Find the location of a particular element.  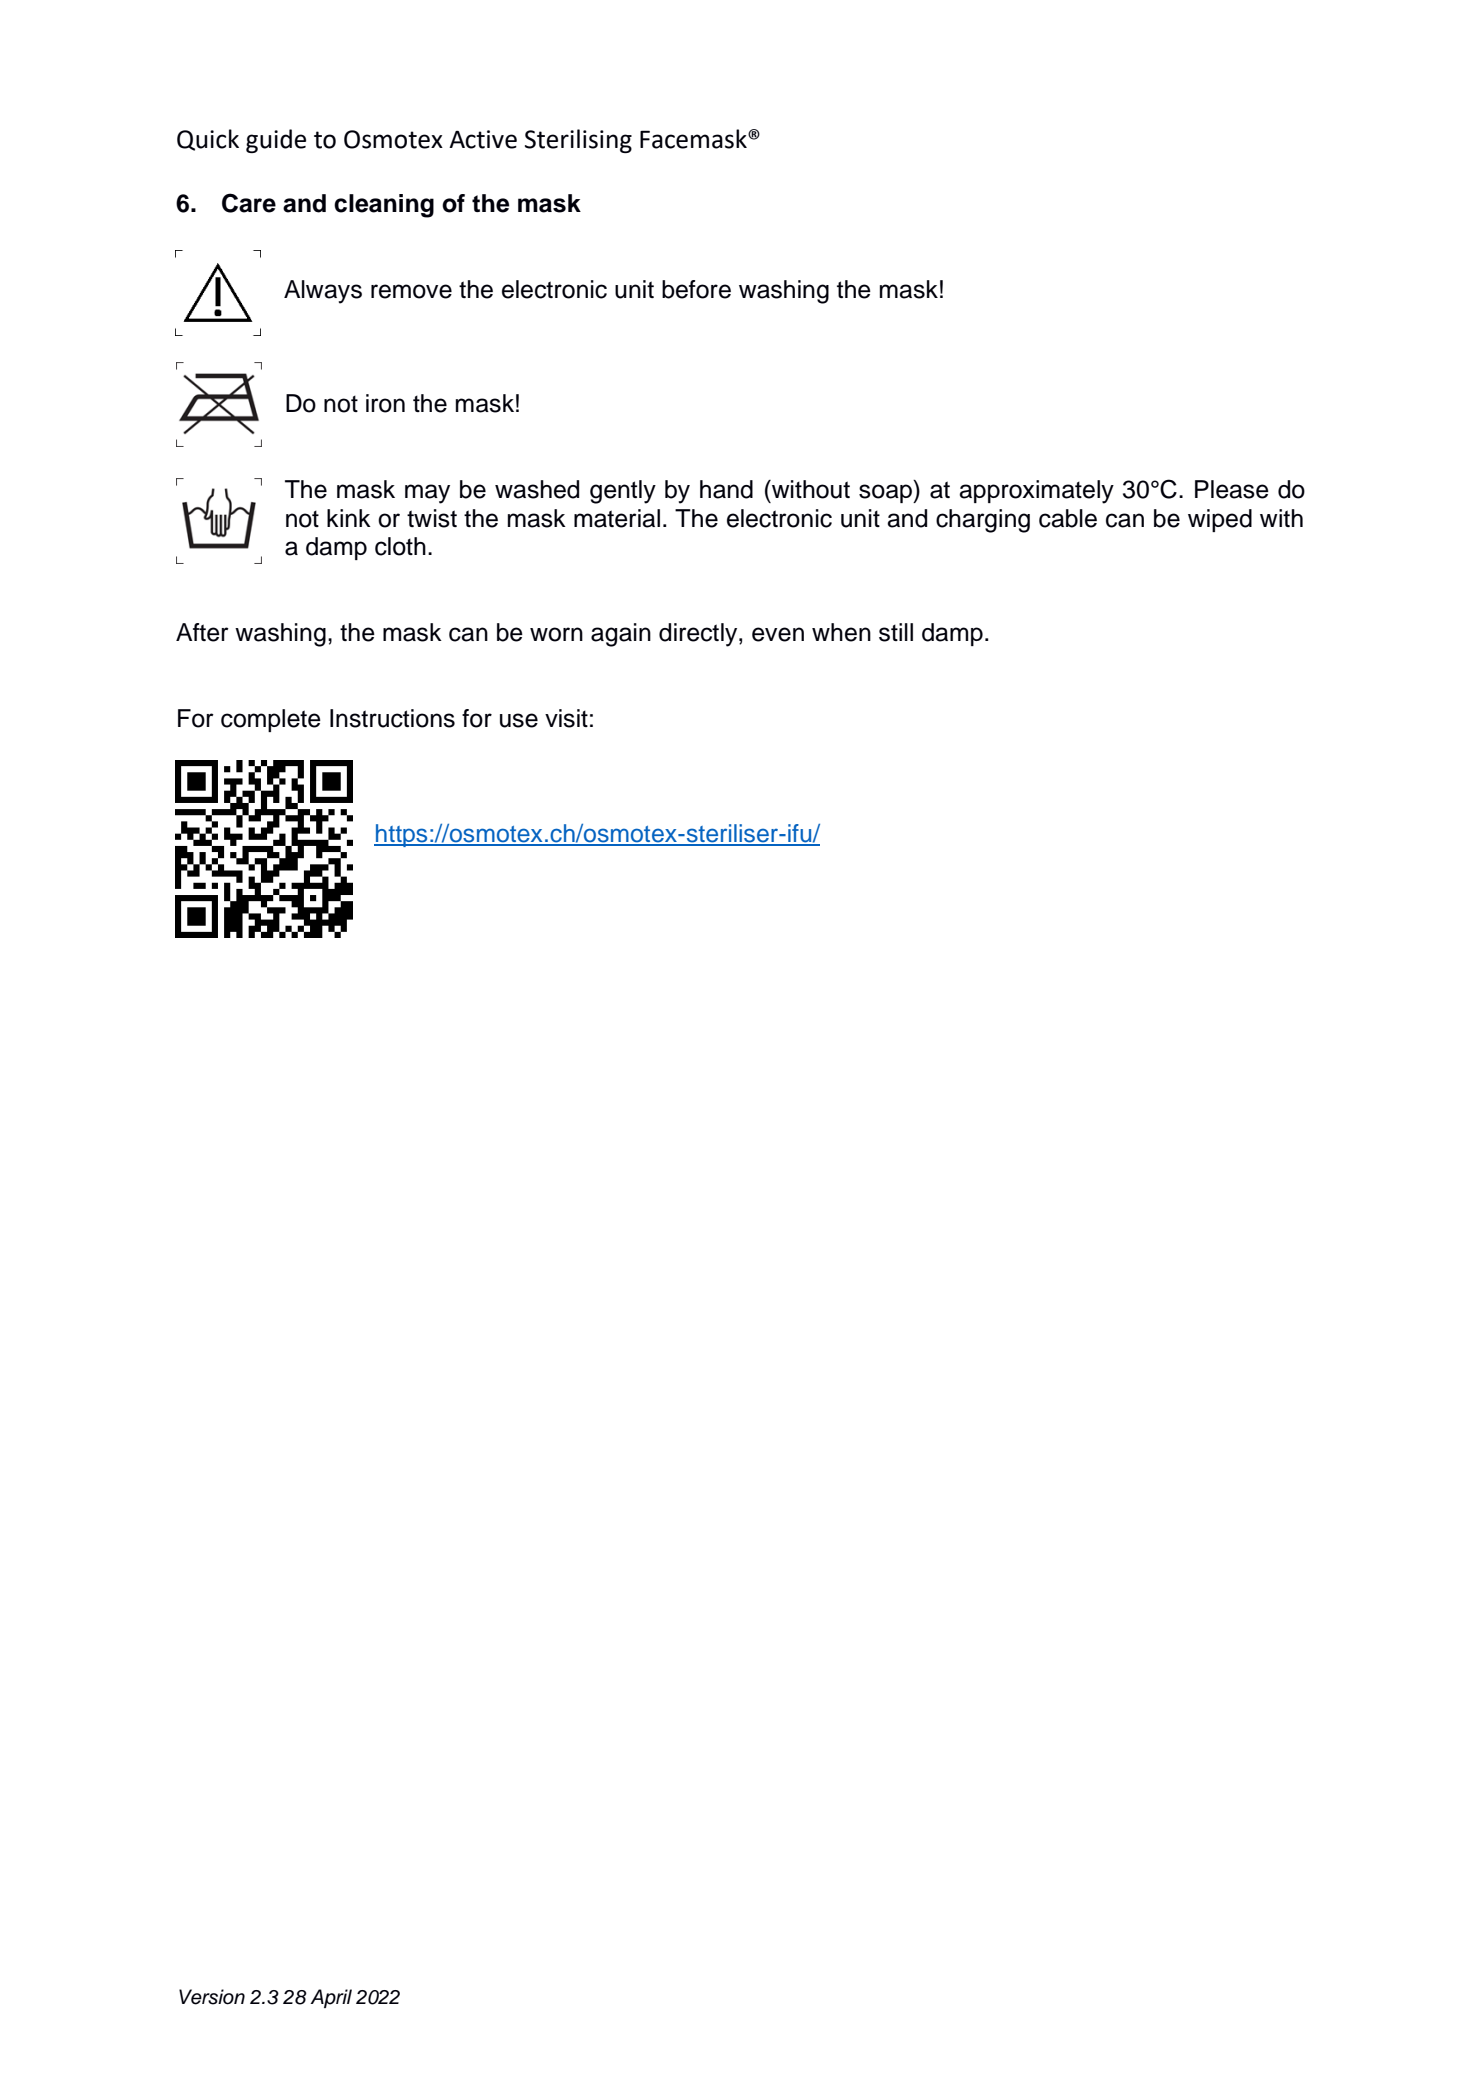

visit is located at coordinates (566, 718).
